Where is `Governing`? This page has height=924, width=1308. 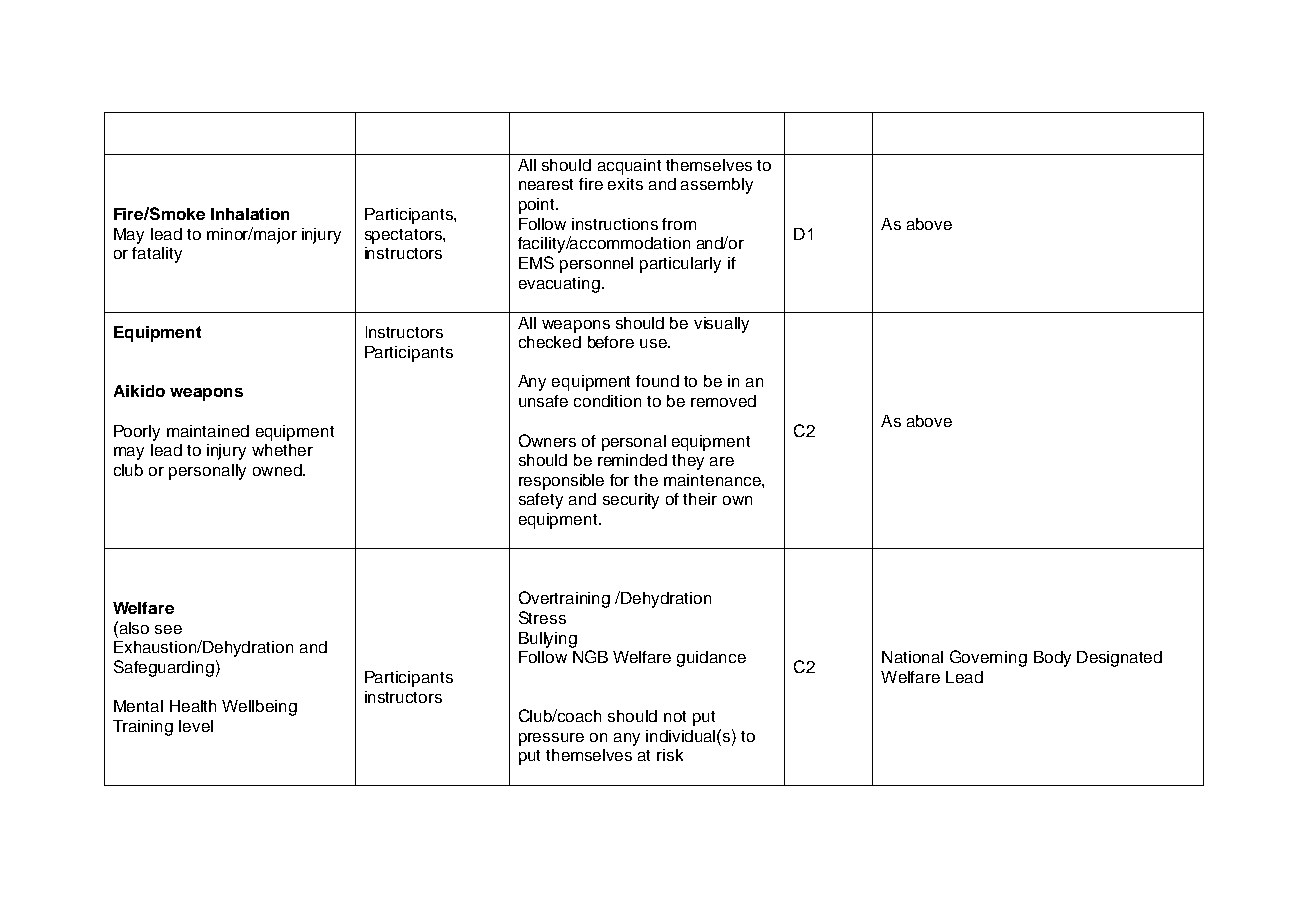
Governing is located at coordinates (988, 658).
